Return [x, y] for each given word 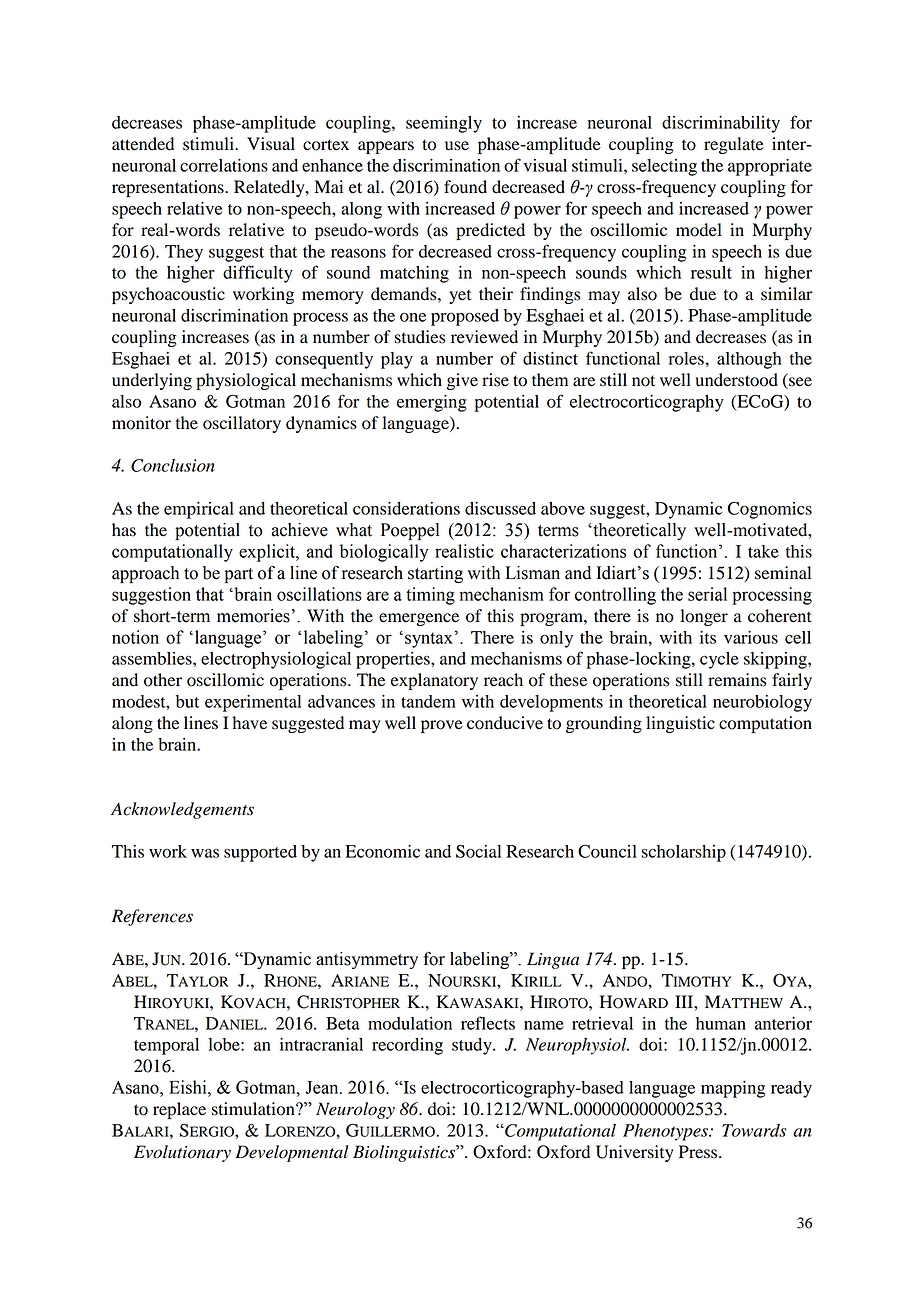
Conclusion [173, 465]
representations [169, 188]
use [457, 146]
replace [179, 1110]
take [763, 551]
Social [478, 851]
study [473, 1046]
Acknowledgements [182, 810]
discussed [500, 508]
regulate [734, 145]
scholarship [683, 853]
